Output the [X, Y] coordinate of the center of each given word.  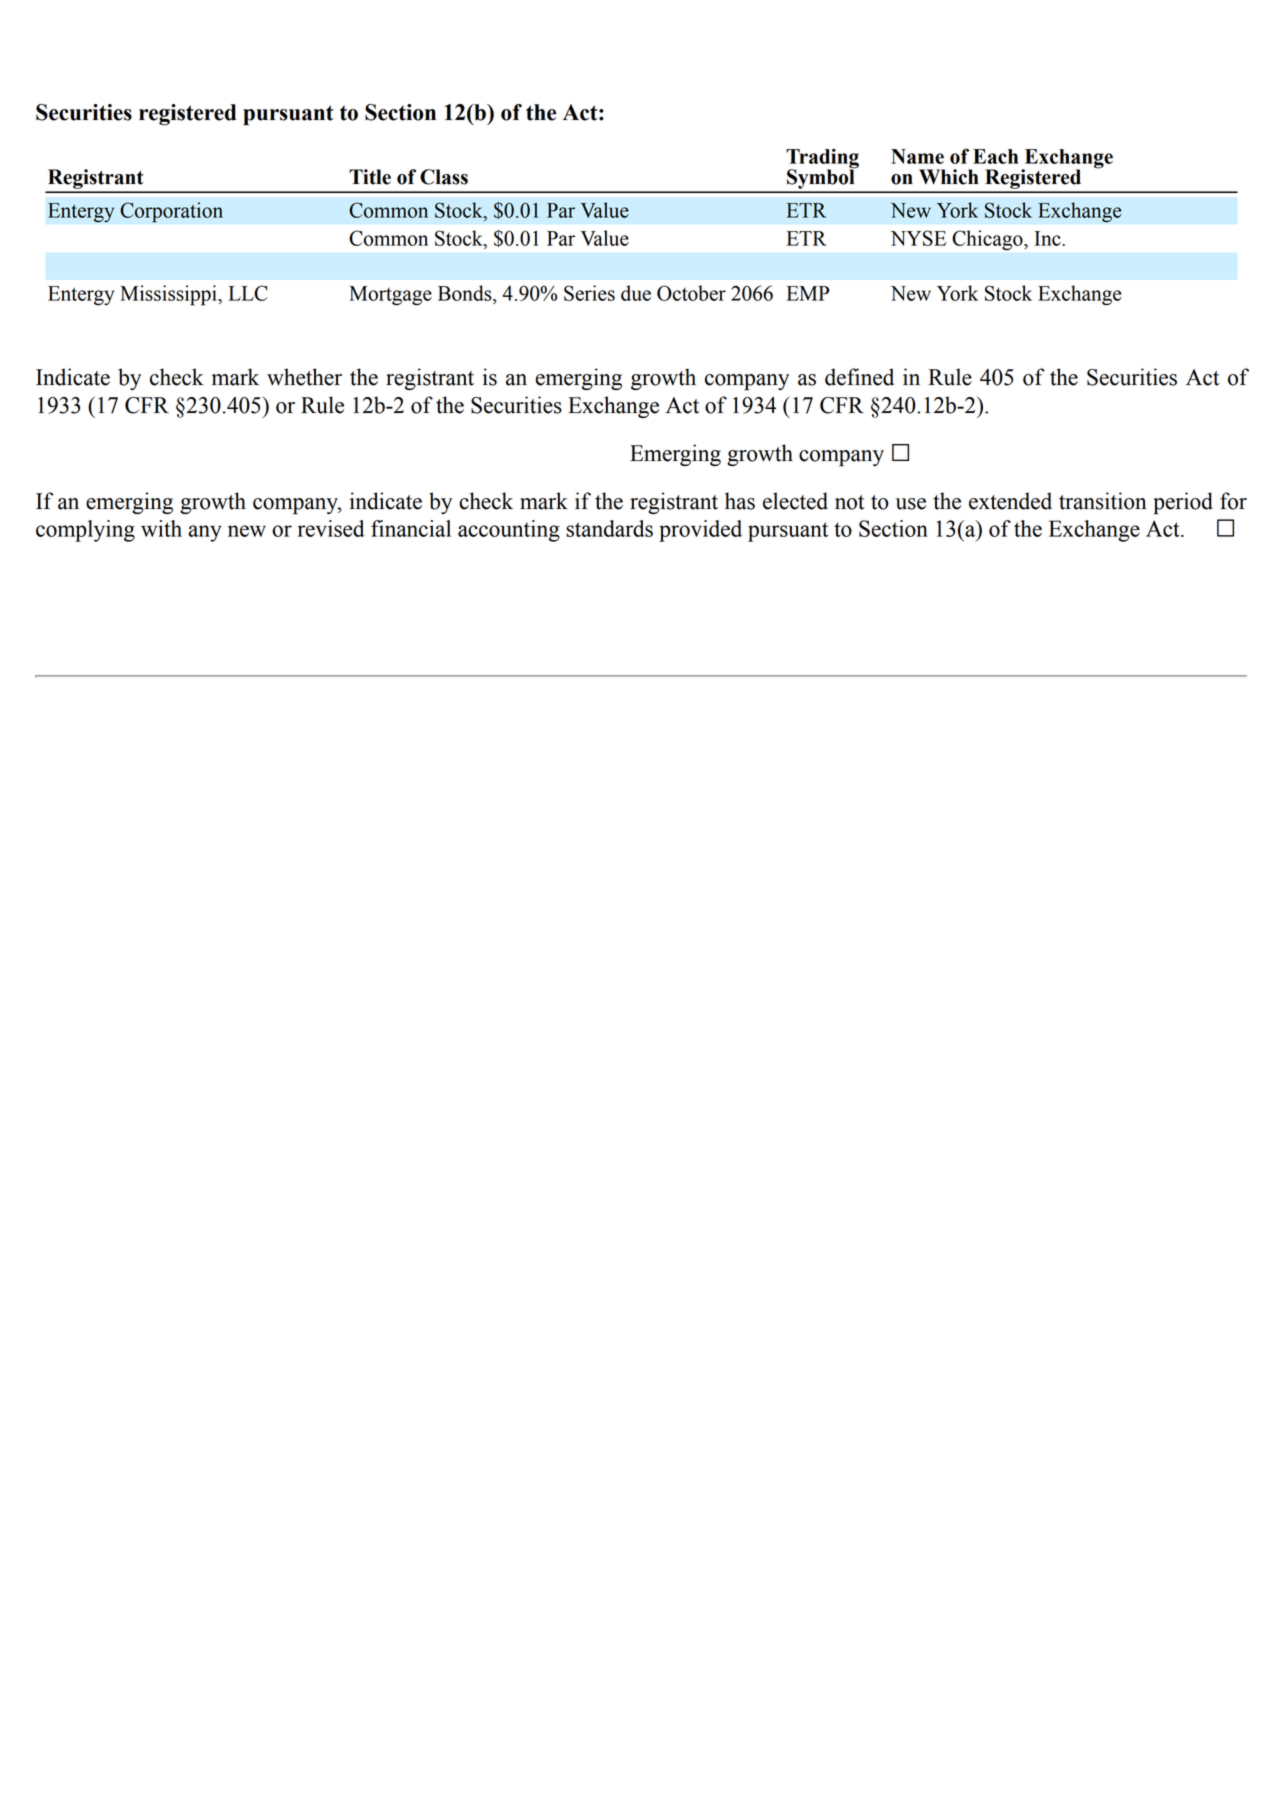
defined [859, 377]
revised [331, 528]
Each [995, 156]
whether [304, 377]
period [1183, 503]
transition [1103, 501]
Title [370, 177]
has [740, 501]
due [636, 293]
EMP [808, 293]
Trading [822, 160]
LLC [248, 293]
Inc [1048, 238]
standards [609, 528]
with [161, 528]
